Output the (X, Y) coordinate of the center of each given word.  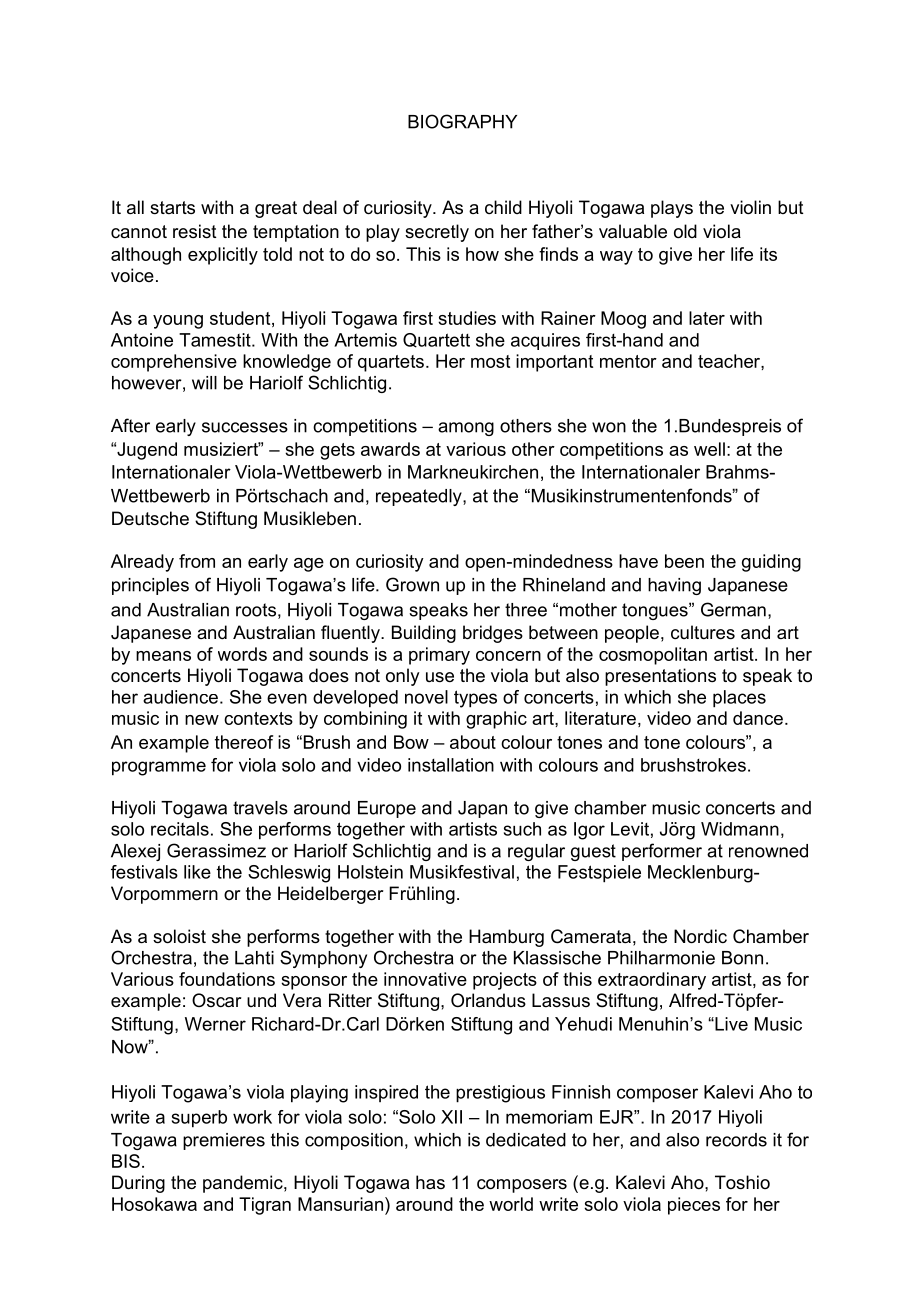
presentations (660, 677)
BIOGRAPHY (462, 121)
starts (172, 207)
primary (439, 656)
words (242, 654)
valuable (633, 231)
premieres (224, 1141)
